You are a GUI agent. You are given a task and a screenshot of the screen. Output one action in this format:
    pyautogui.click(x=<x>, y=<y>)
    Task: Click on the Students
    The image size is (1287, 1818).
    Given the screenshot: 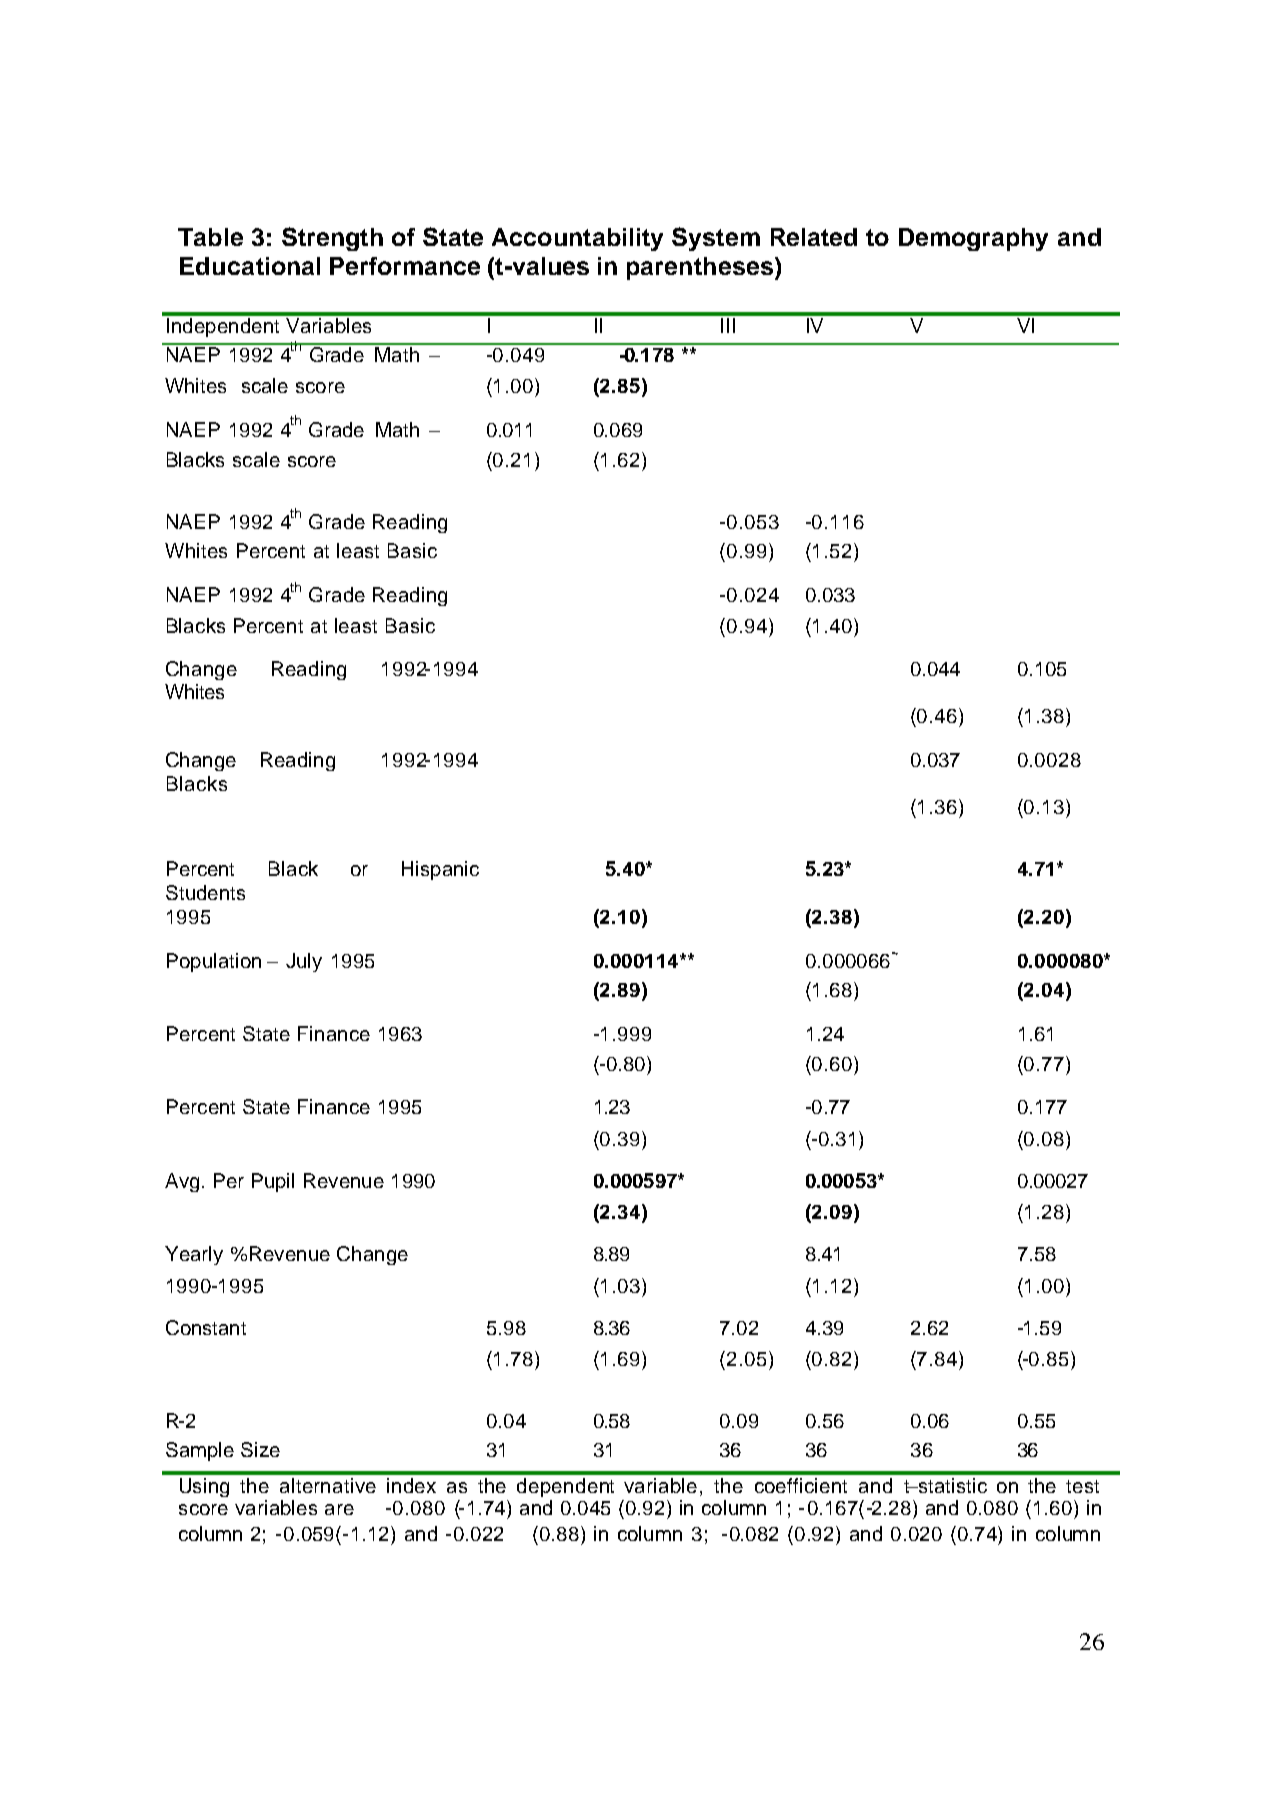 What is the action you would take?
    pyautogui.click(x=205, y=892)
